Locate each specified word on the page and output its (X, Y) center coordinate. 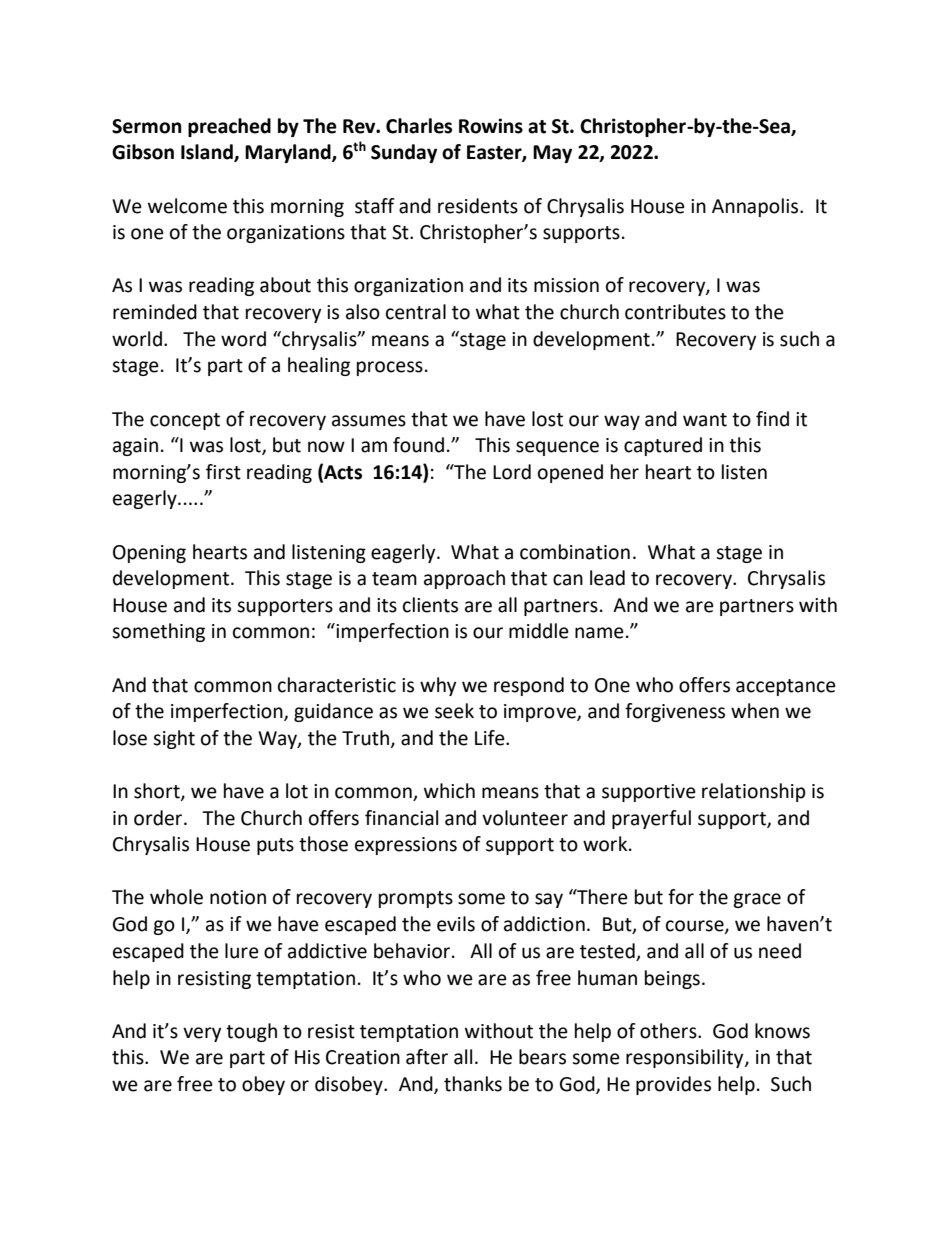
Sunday (404, 153)
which (449, 791)
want (705, 420)
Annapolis (756, 207)
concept (185, 421)
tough (251, 1032)
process (390, 368)
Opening (149, 554)
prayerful (651, 819)
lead (607, 578)
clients (430, 605)
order (159, 818)
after (427, 1057)
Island (208, 153)
